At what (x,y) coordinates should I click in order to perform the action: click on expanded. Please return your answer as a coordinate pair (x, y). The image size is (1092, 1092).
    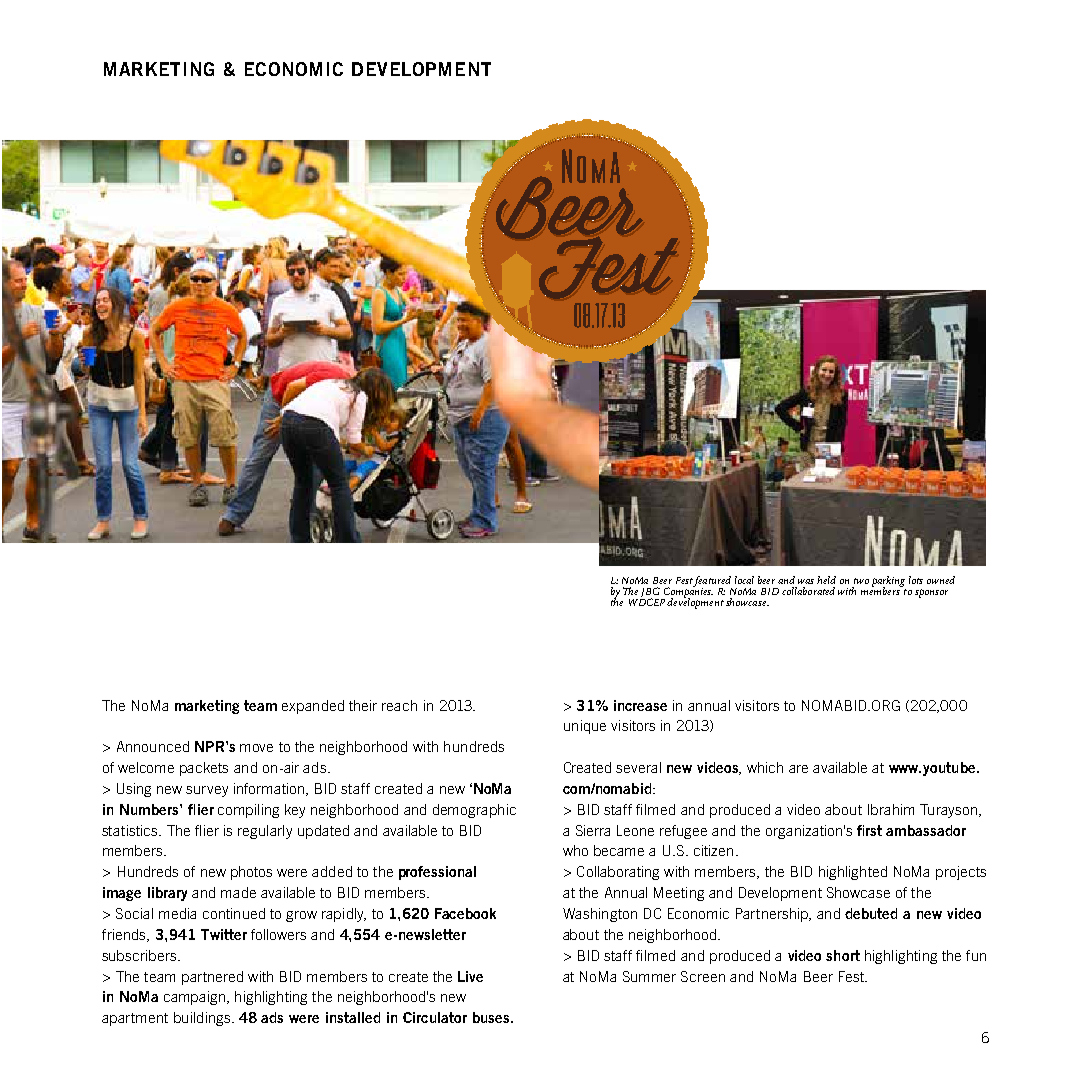
    Looking at the image, I should click on (313, 707).
